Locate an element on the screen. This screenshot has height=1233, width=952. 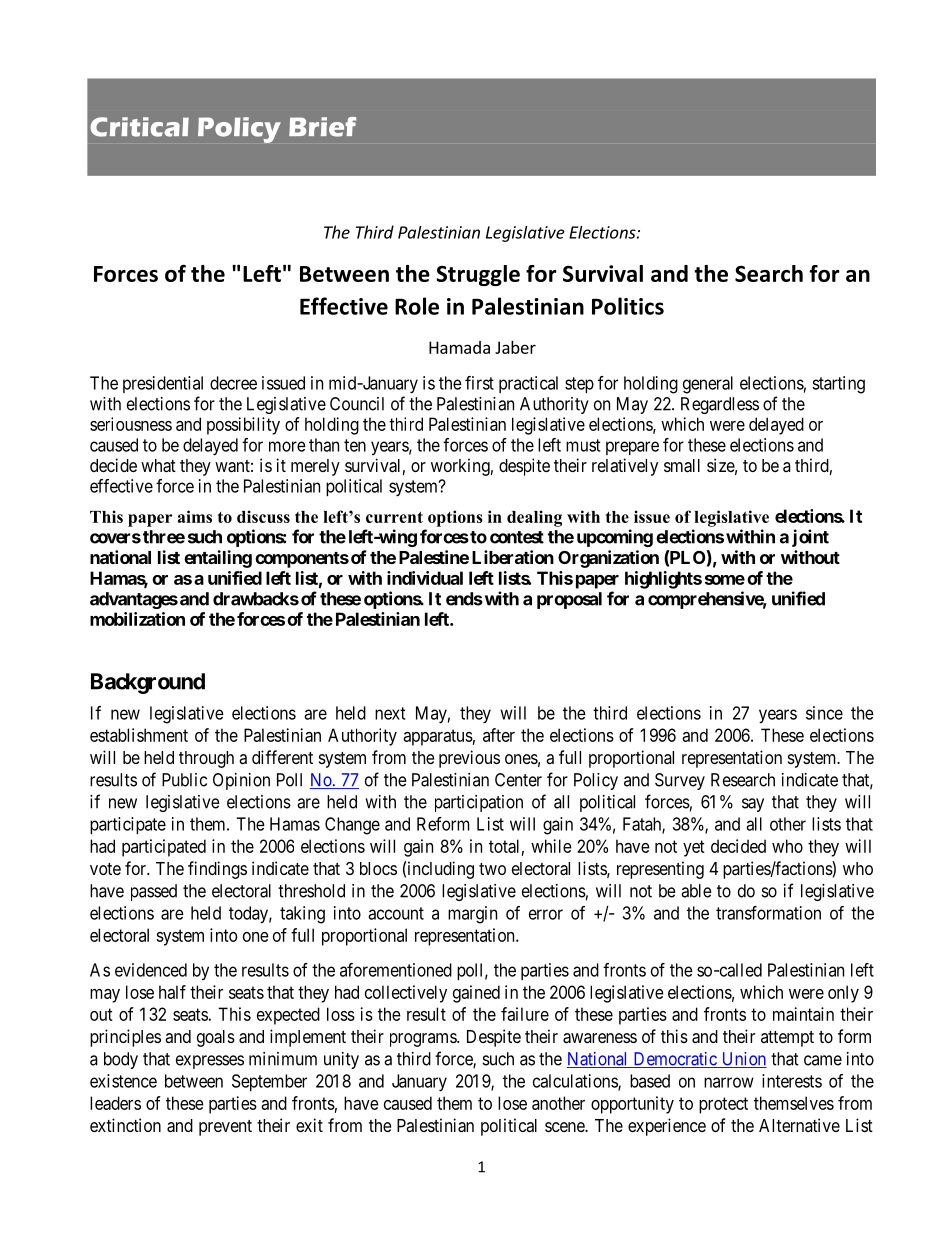
Public is located at coordinates (184, 780).
